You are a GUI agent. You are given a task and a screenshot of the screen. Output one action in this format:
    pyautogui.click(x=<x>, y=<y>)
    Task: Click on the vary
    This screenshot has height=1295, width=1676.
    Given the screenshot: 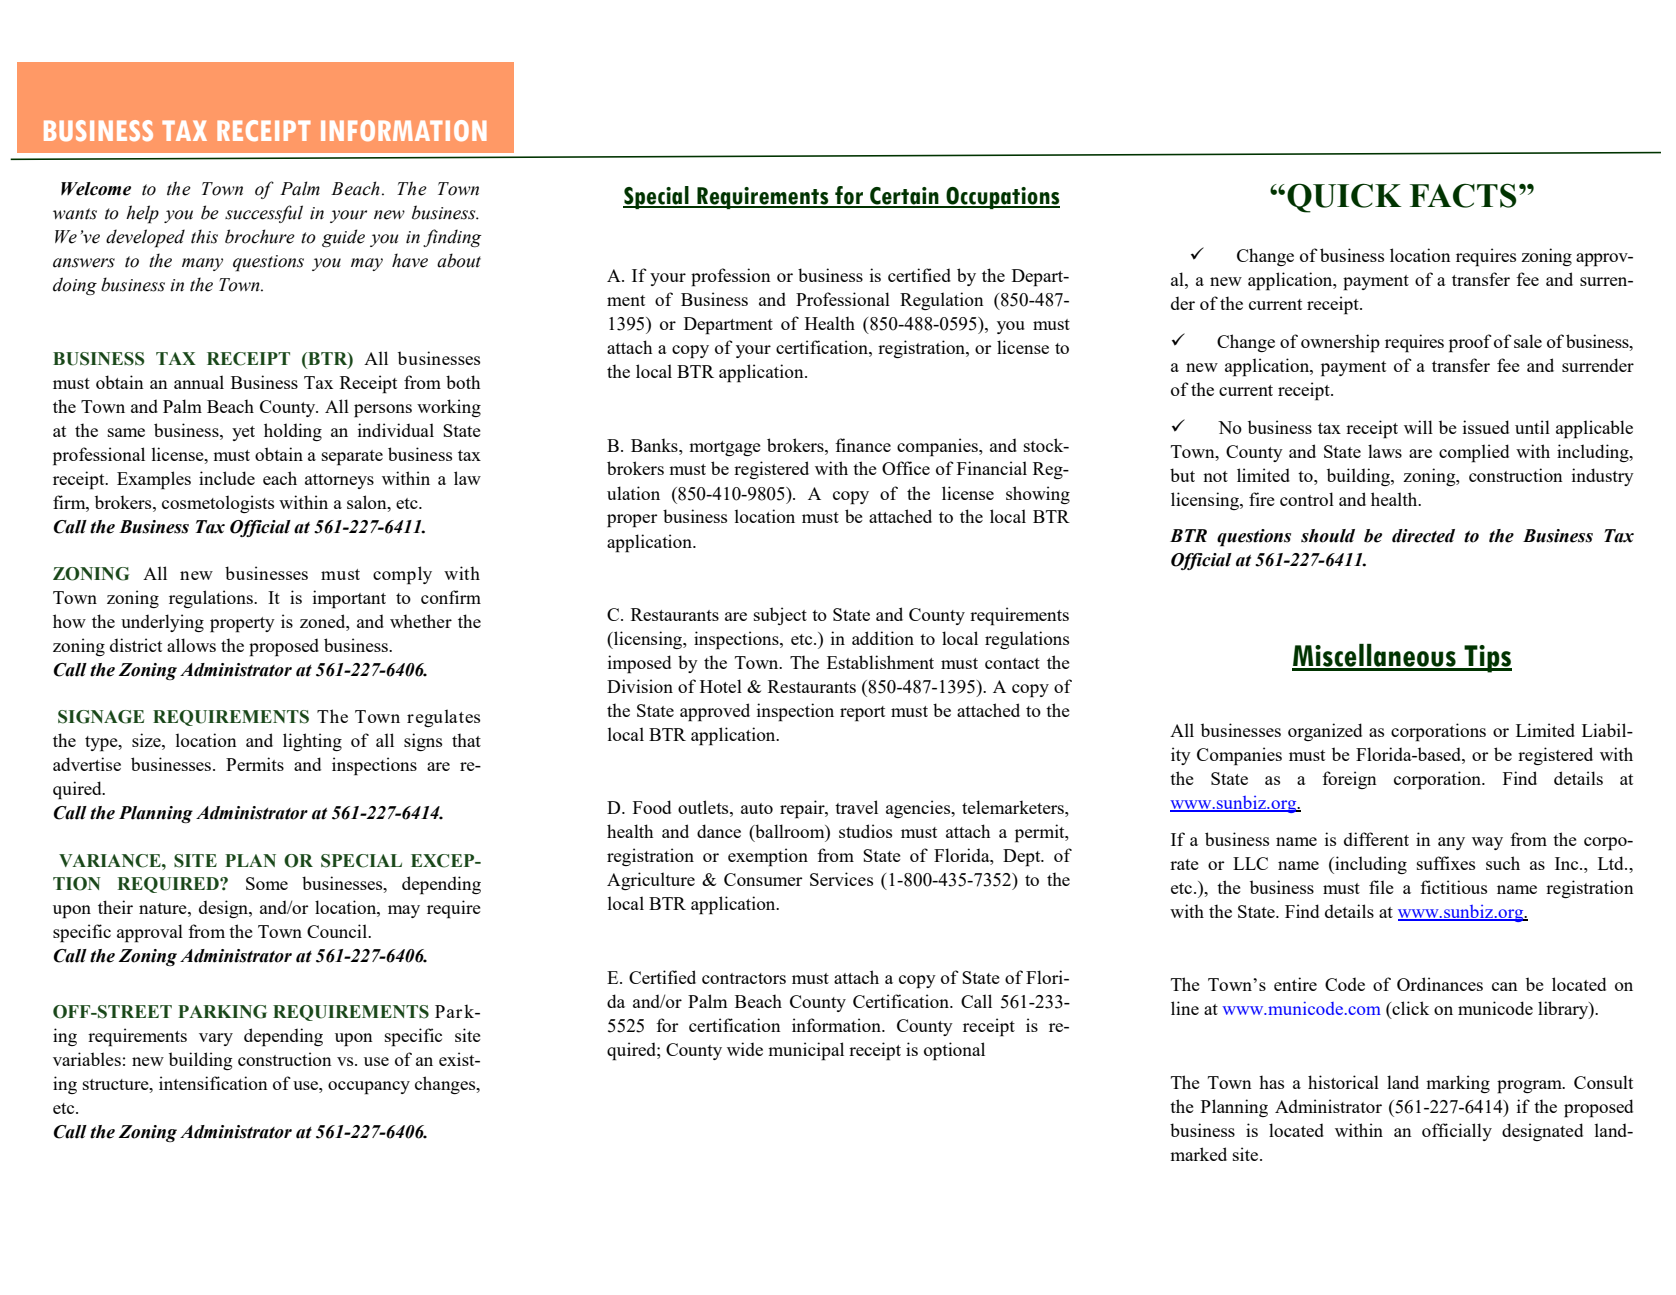 What is the action you would take?
    pyautogui.click(x=216, y=1039)
